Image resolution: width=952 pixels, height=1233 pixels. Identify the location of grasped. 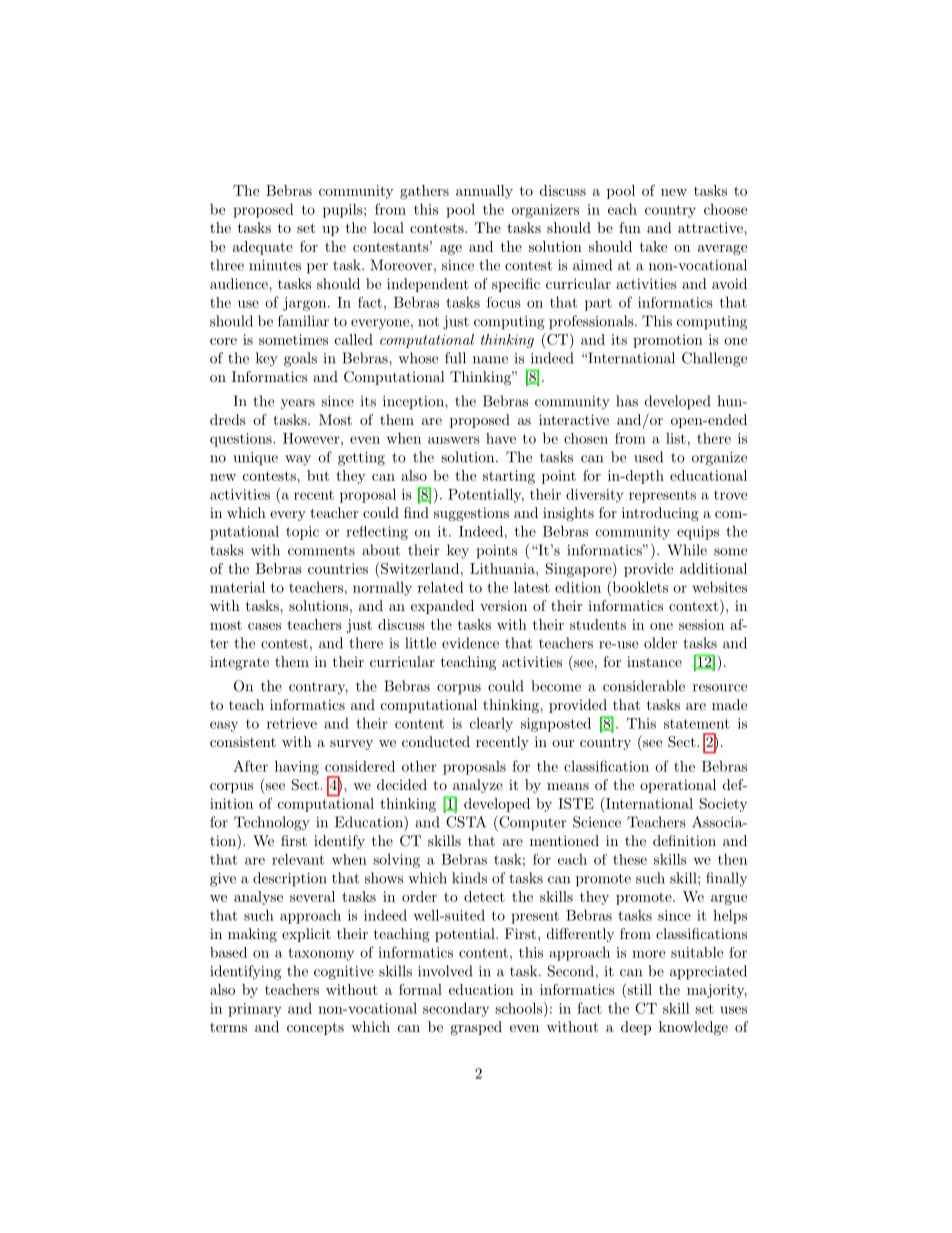
(476, 1028).
